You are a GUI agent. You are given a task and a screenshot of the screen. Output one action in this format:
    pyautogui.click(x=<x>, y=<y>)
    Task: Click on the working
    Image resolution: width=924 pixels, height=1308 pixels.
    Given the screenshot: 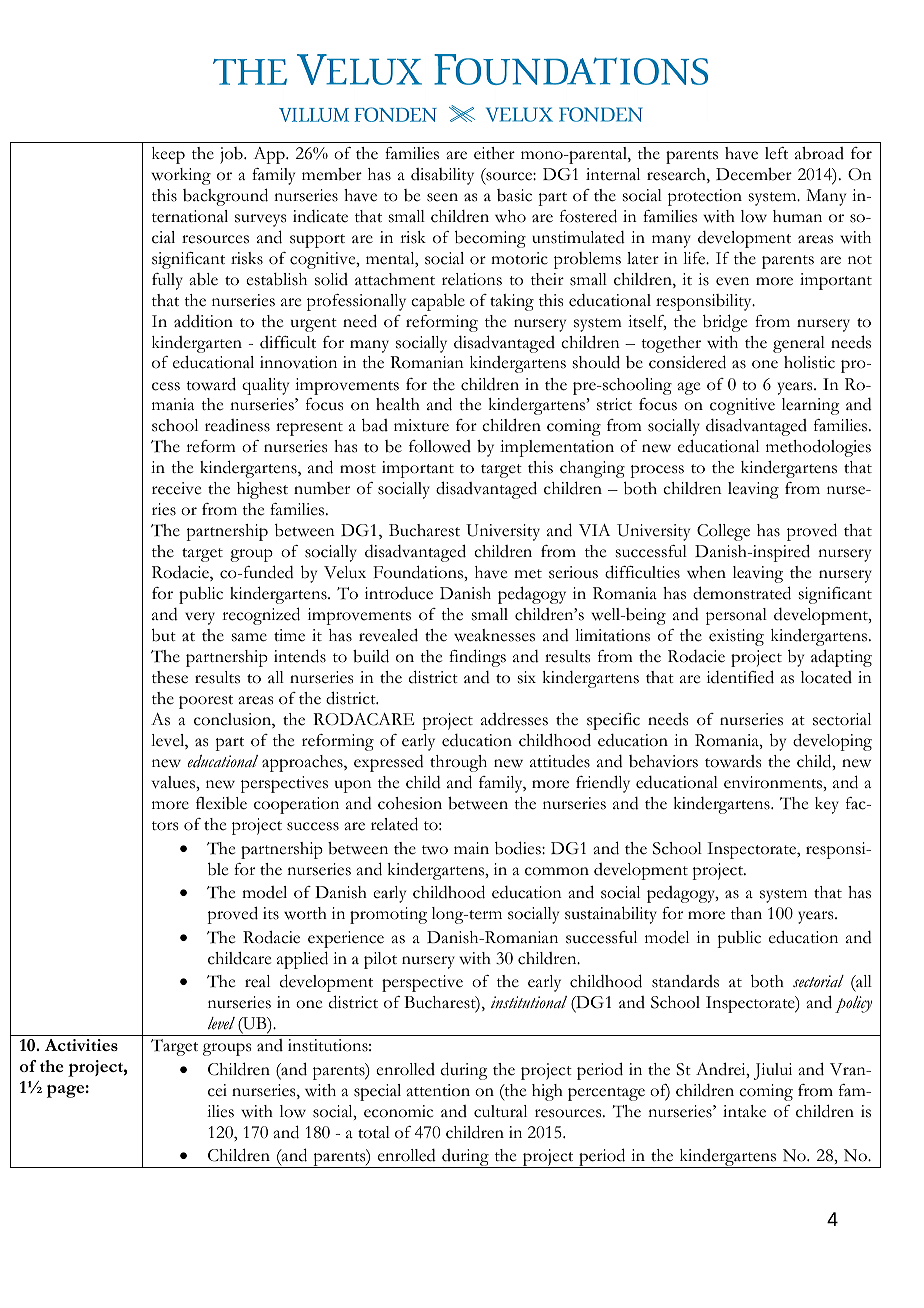 What is the action you would take?
    pyautogui.click(x=181, y=176)
